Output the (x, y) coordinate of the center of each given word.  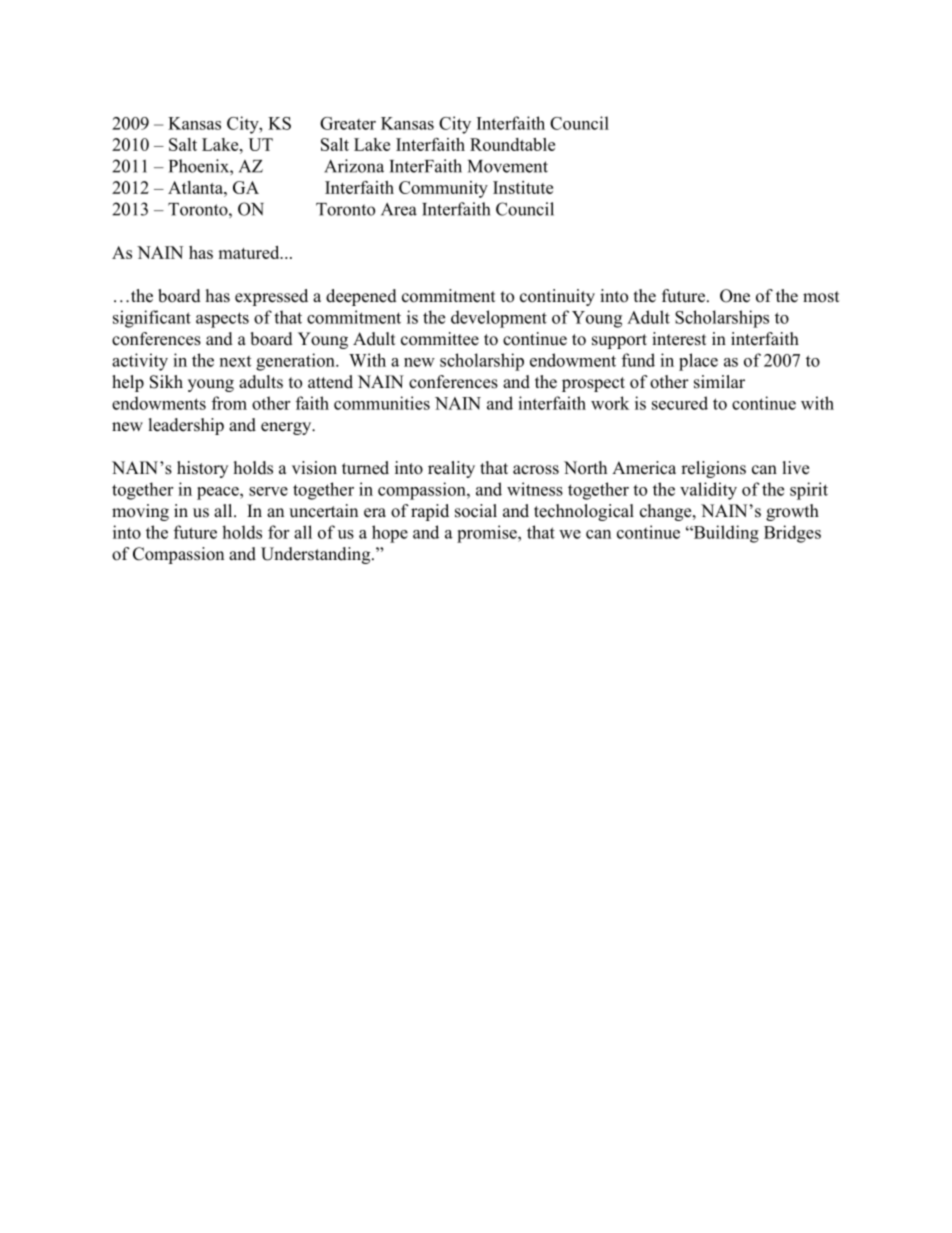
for (278, 532)
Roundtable (512, 144)
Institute (523, 187)
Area (399, 209)
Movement (508, 166)
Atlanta (196, 187)
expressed (271, 297)
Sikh (166, 382)
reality (451, 469)
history (202, 469)
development (499, 319)
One (735, 296)
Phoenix (200, 166)
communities (382, 403)
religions (713, 469)
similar (719, 382)
